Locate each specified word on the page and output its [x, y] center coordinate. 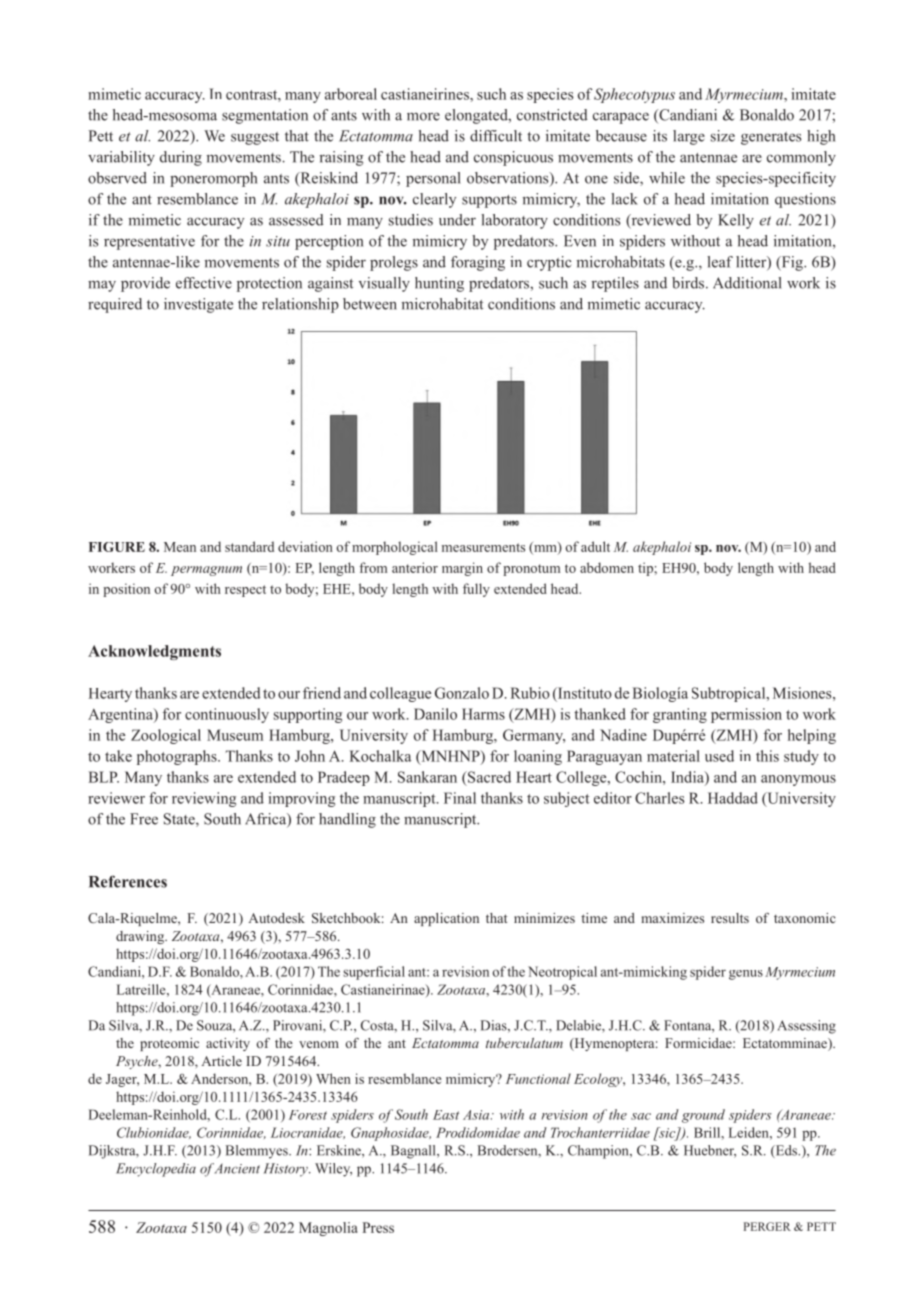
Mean [180, 547]
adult [595, 546]
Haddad [733, 798]
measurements [483, 547]
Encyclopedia [156, 1170]
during [181, 158]
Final [460, 798]
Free [144, 819]
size [723, 136]
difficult [496, 136]
